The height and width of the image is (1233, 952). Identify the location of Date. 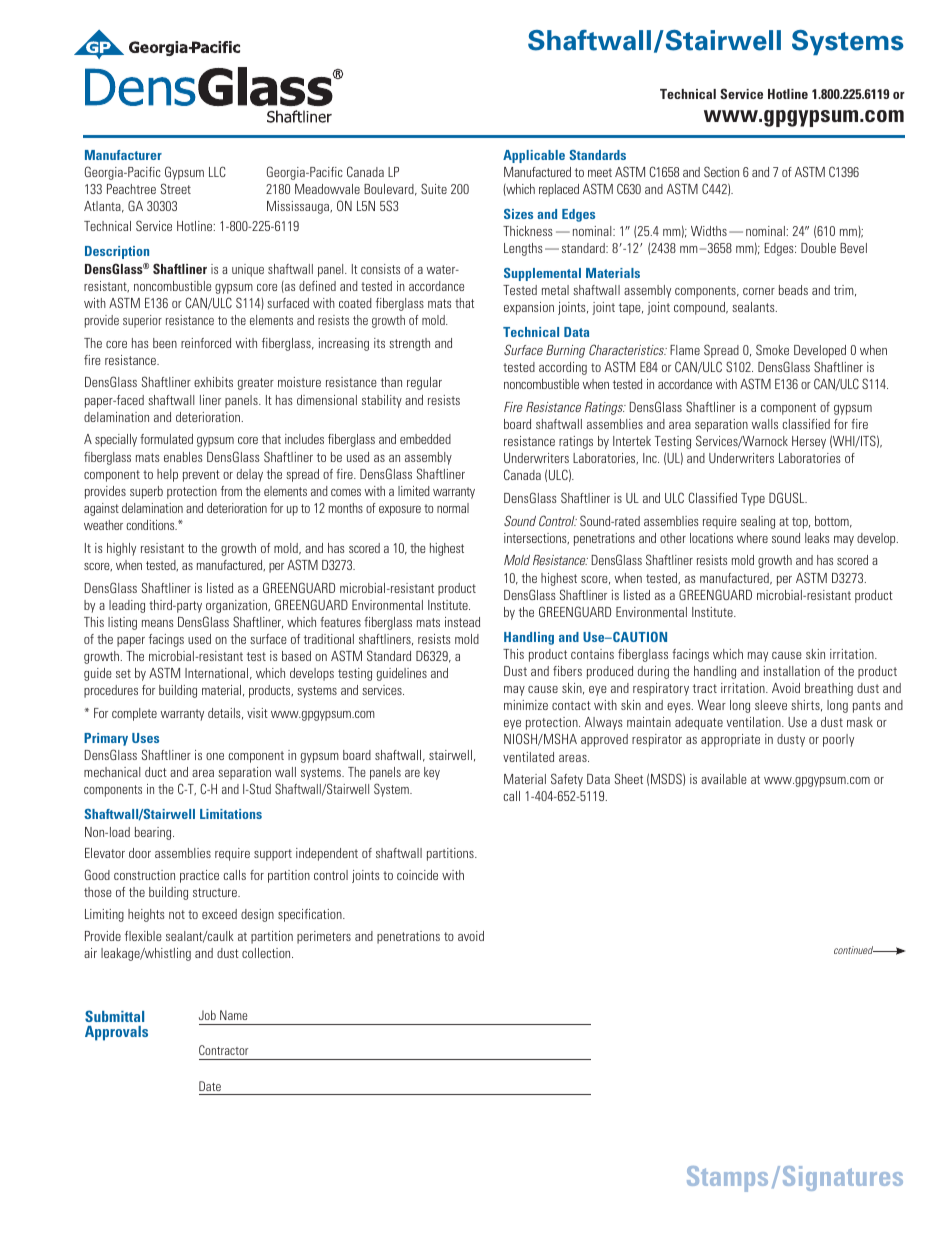
(210, 1086).
